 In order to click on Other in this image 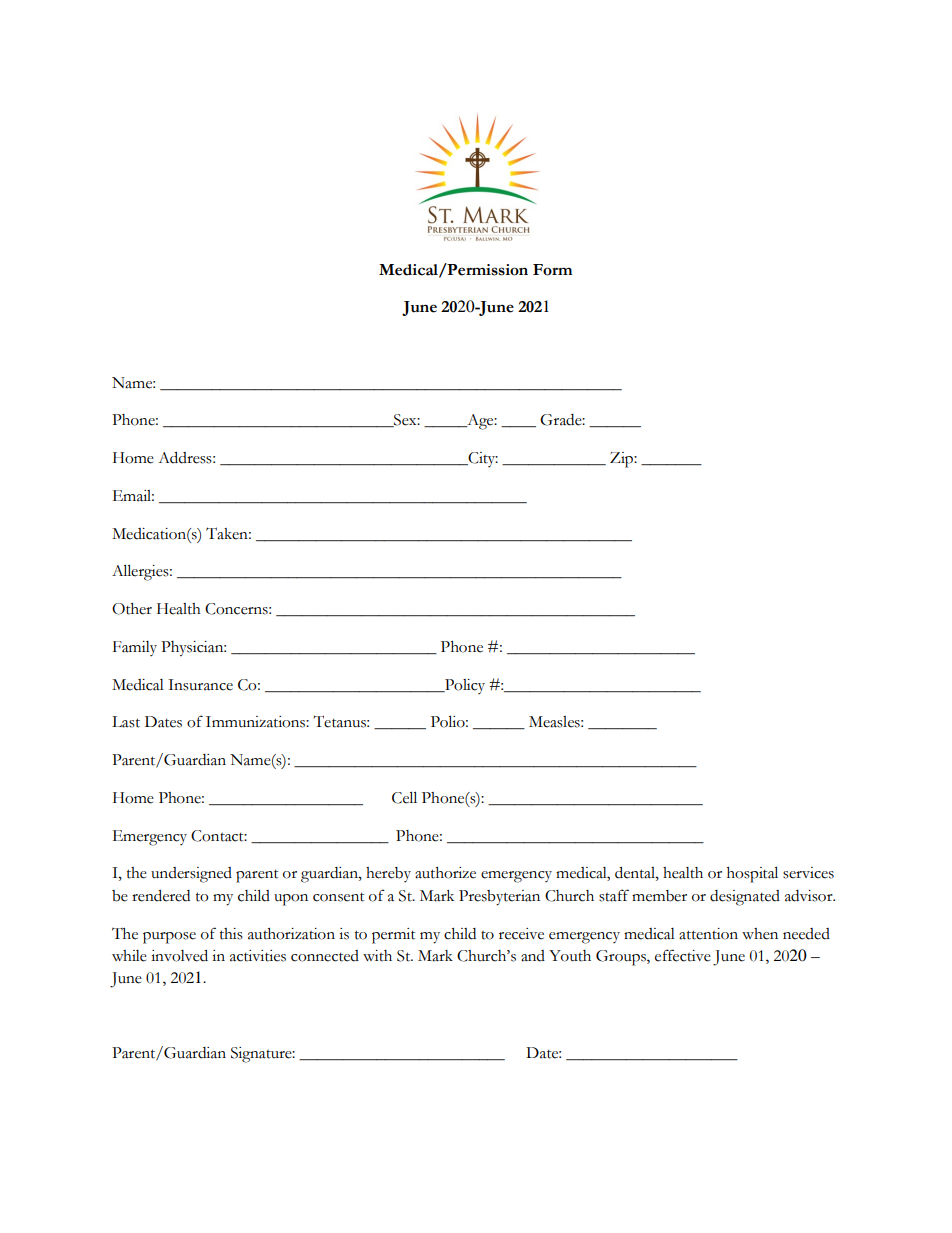, I will do `click(132, 609)`.
